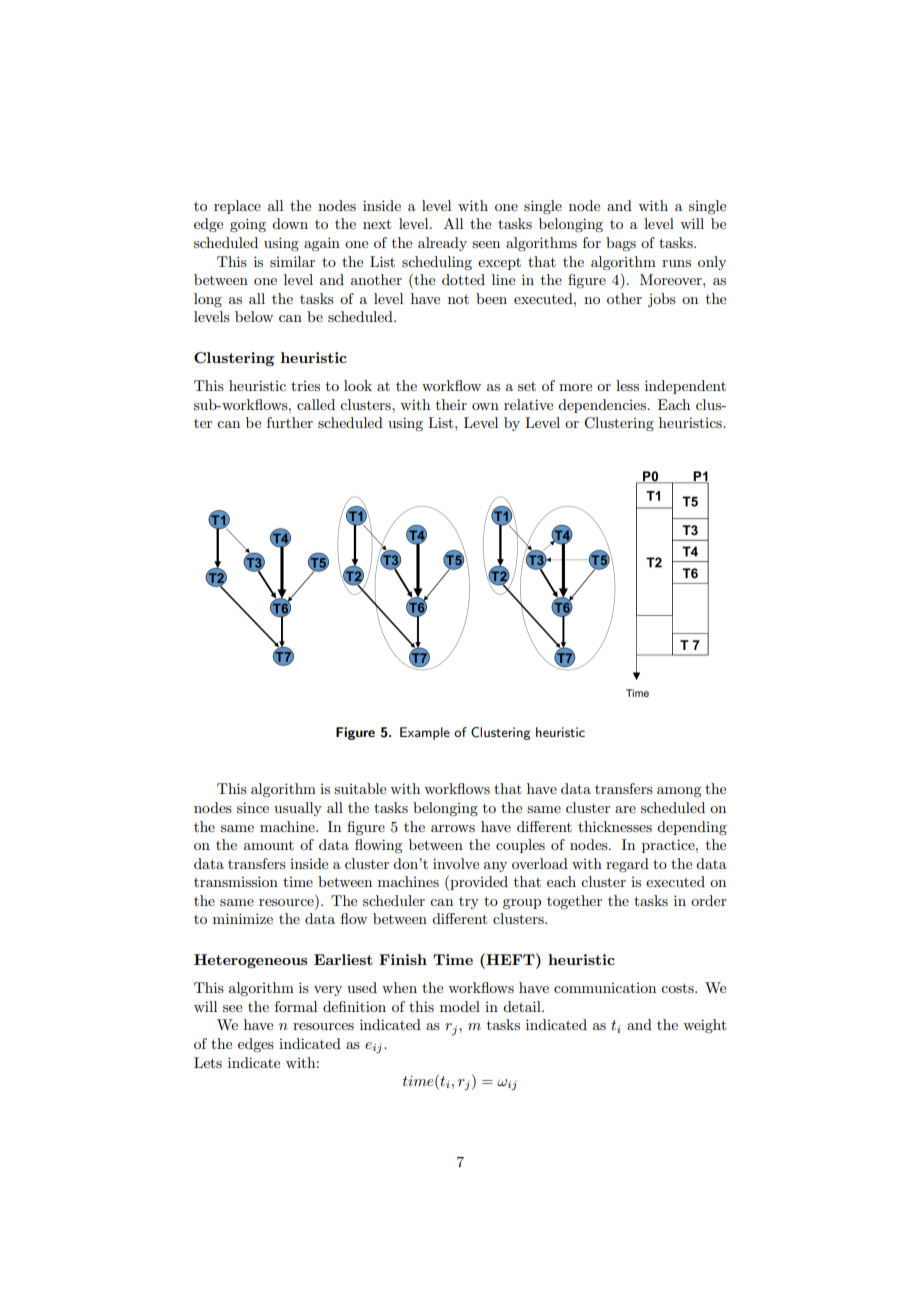 The height and width of the screenshot is (1308, 924). I want to click on formal, so click(296, 1006).
